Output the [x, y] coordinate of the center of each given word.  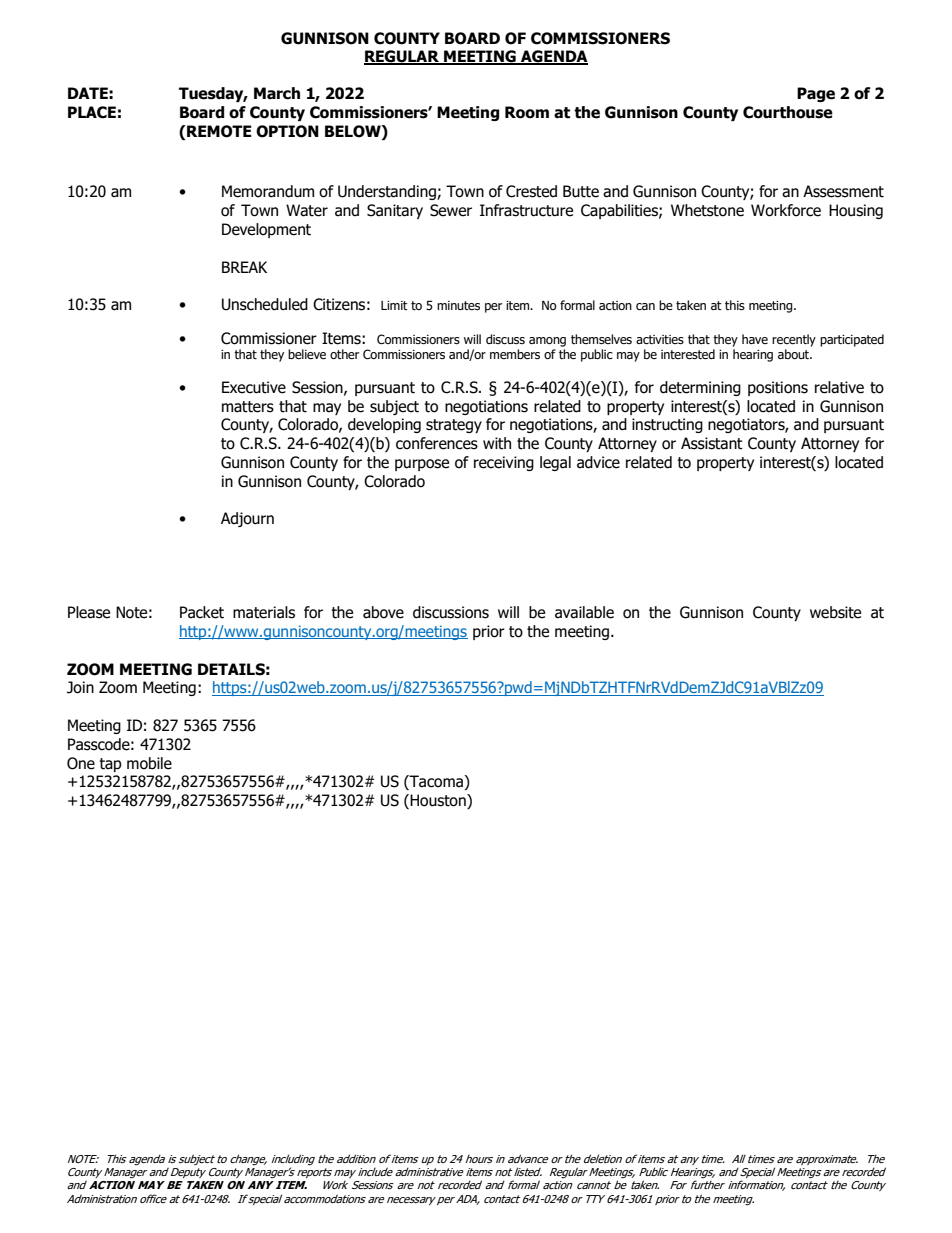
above [383, 612]
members [515, 354]
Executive [254, 387]
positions [778, 388]
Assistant [712, 443]
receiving [504, 463]
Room [527, 112]
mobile [149, 763]
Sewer [451, 210]
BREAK [244, 267]
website [835, 612]
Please [89, 612]
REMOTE [218, 132]
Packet [202, 612]
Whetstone [707, 210]
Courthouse [788, 112]
